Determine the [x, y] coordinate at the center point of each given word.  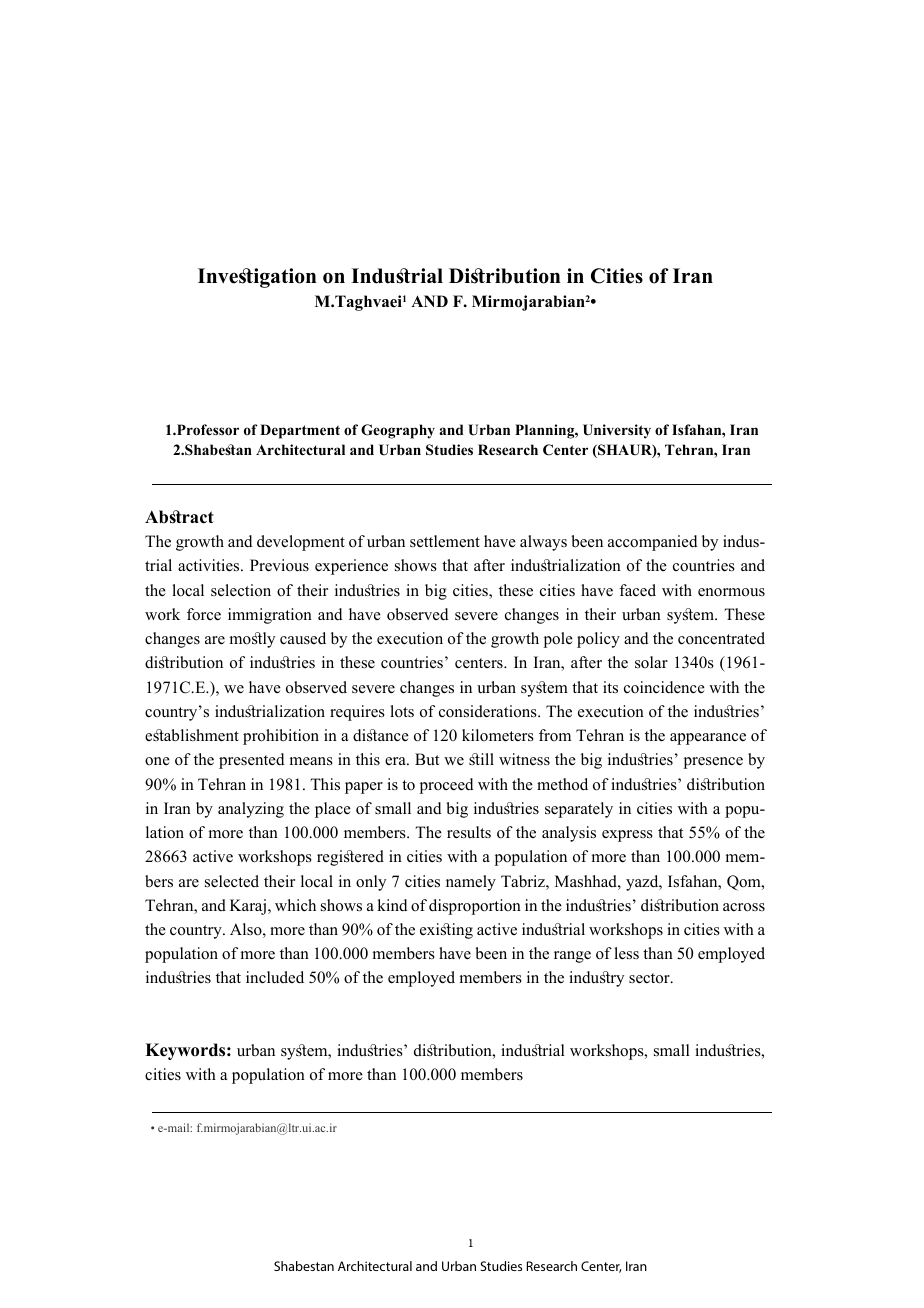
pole [558, 640]
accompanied [653, 543]
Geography [398, 431]
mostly [252, 640]
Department [300, 431]
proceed [447, 786]
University [617, 431]
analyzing [251, 810]
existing [446, 931]
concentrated [721, 638]
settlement [445, 541]
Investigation [257, 278]
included [275, 977]
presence [713, 763]
